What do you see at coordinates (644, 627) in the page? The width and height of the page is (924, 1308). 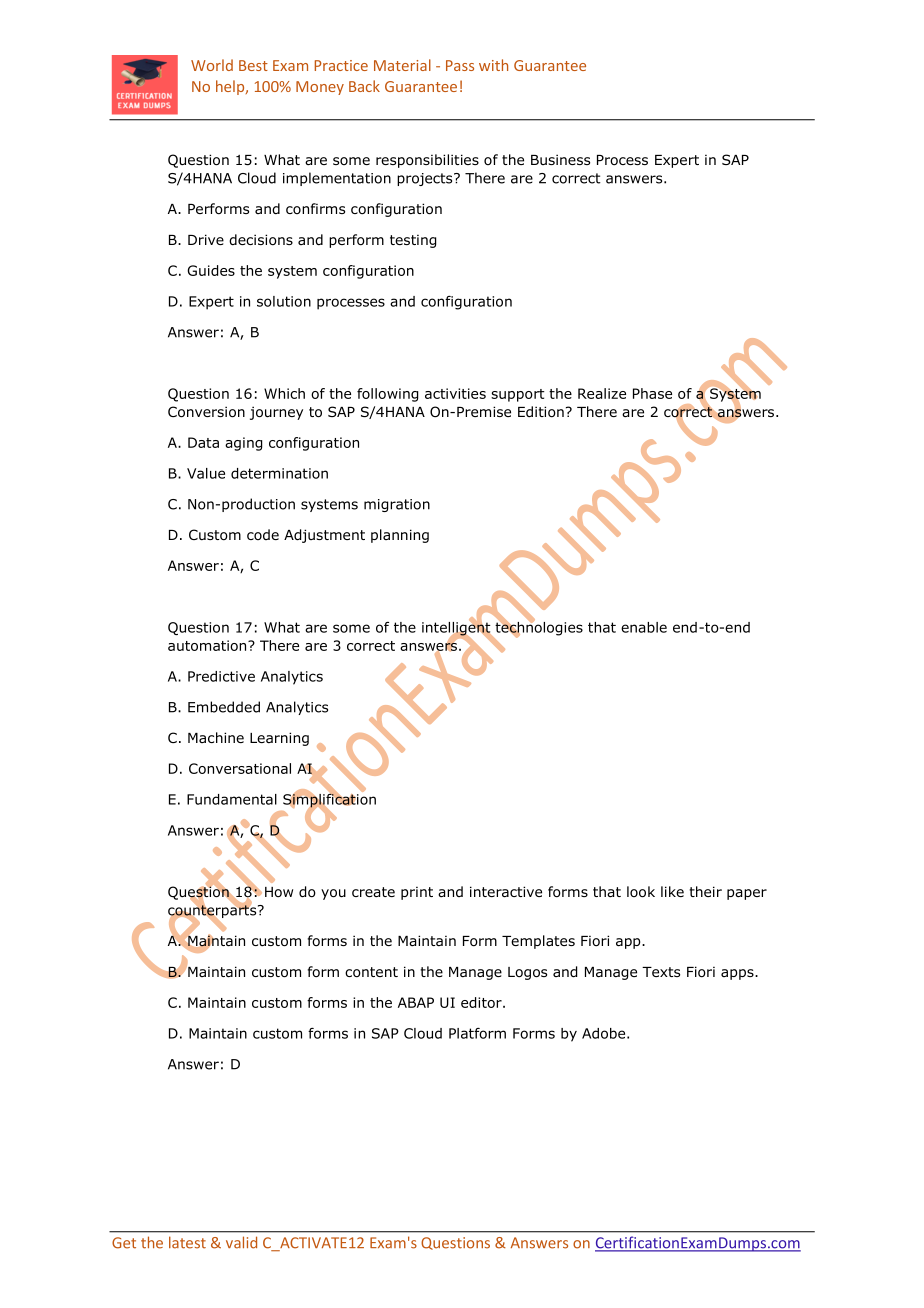 I see `enable` at bounding box center [644, 627].
